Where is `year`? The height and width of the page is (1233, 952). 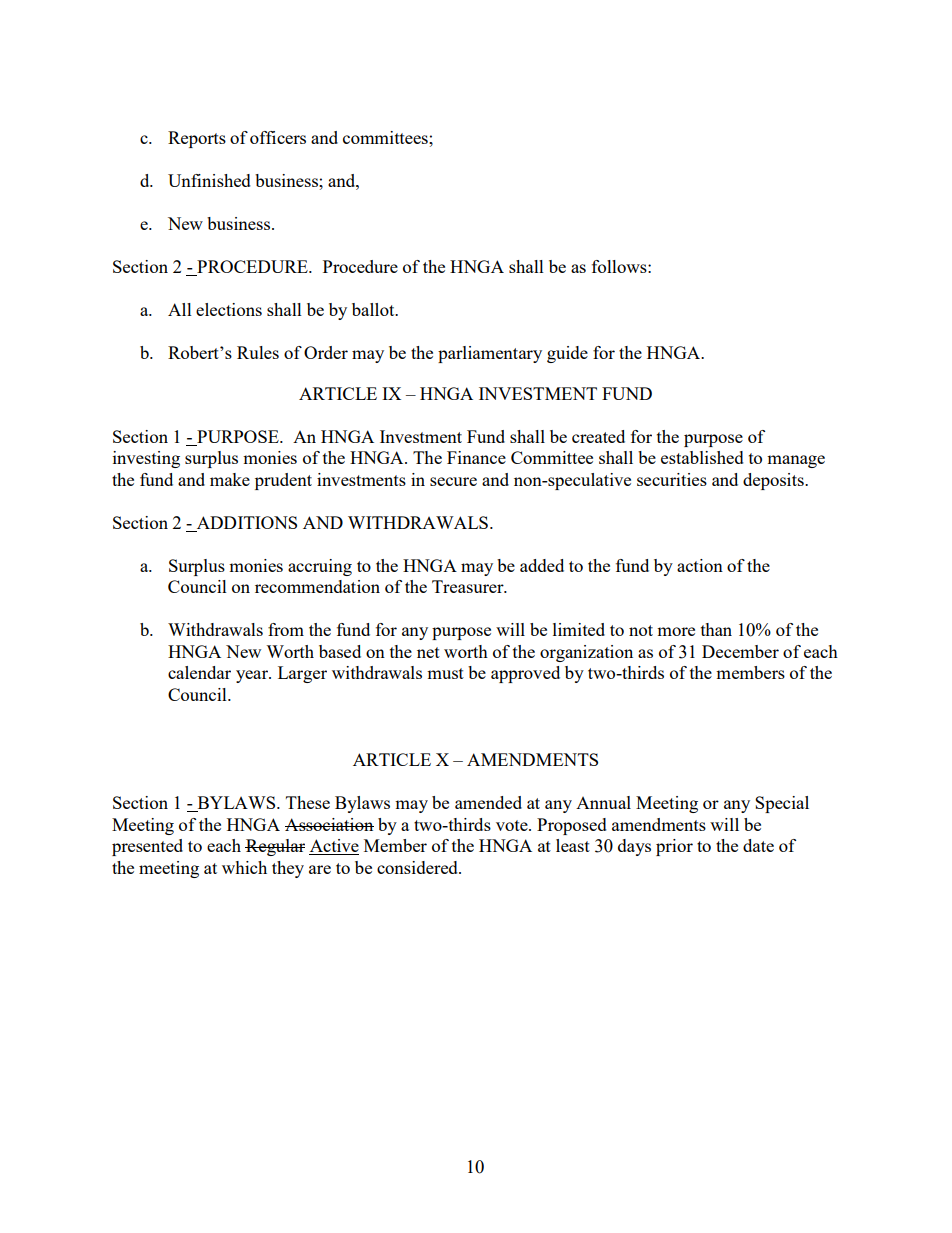
year is located at coordinates (253, 676).
